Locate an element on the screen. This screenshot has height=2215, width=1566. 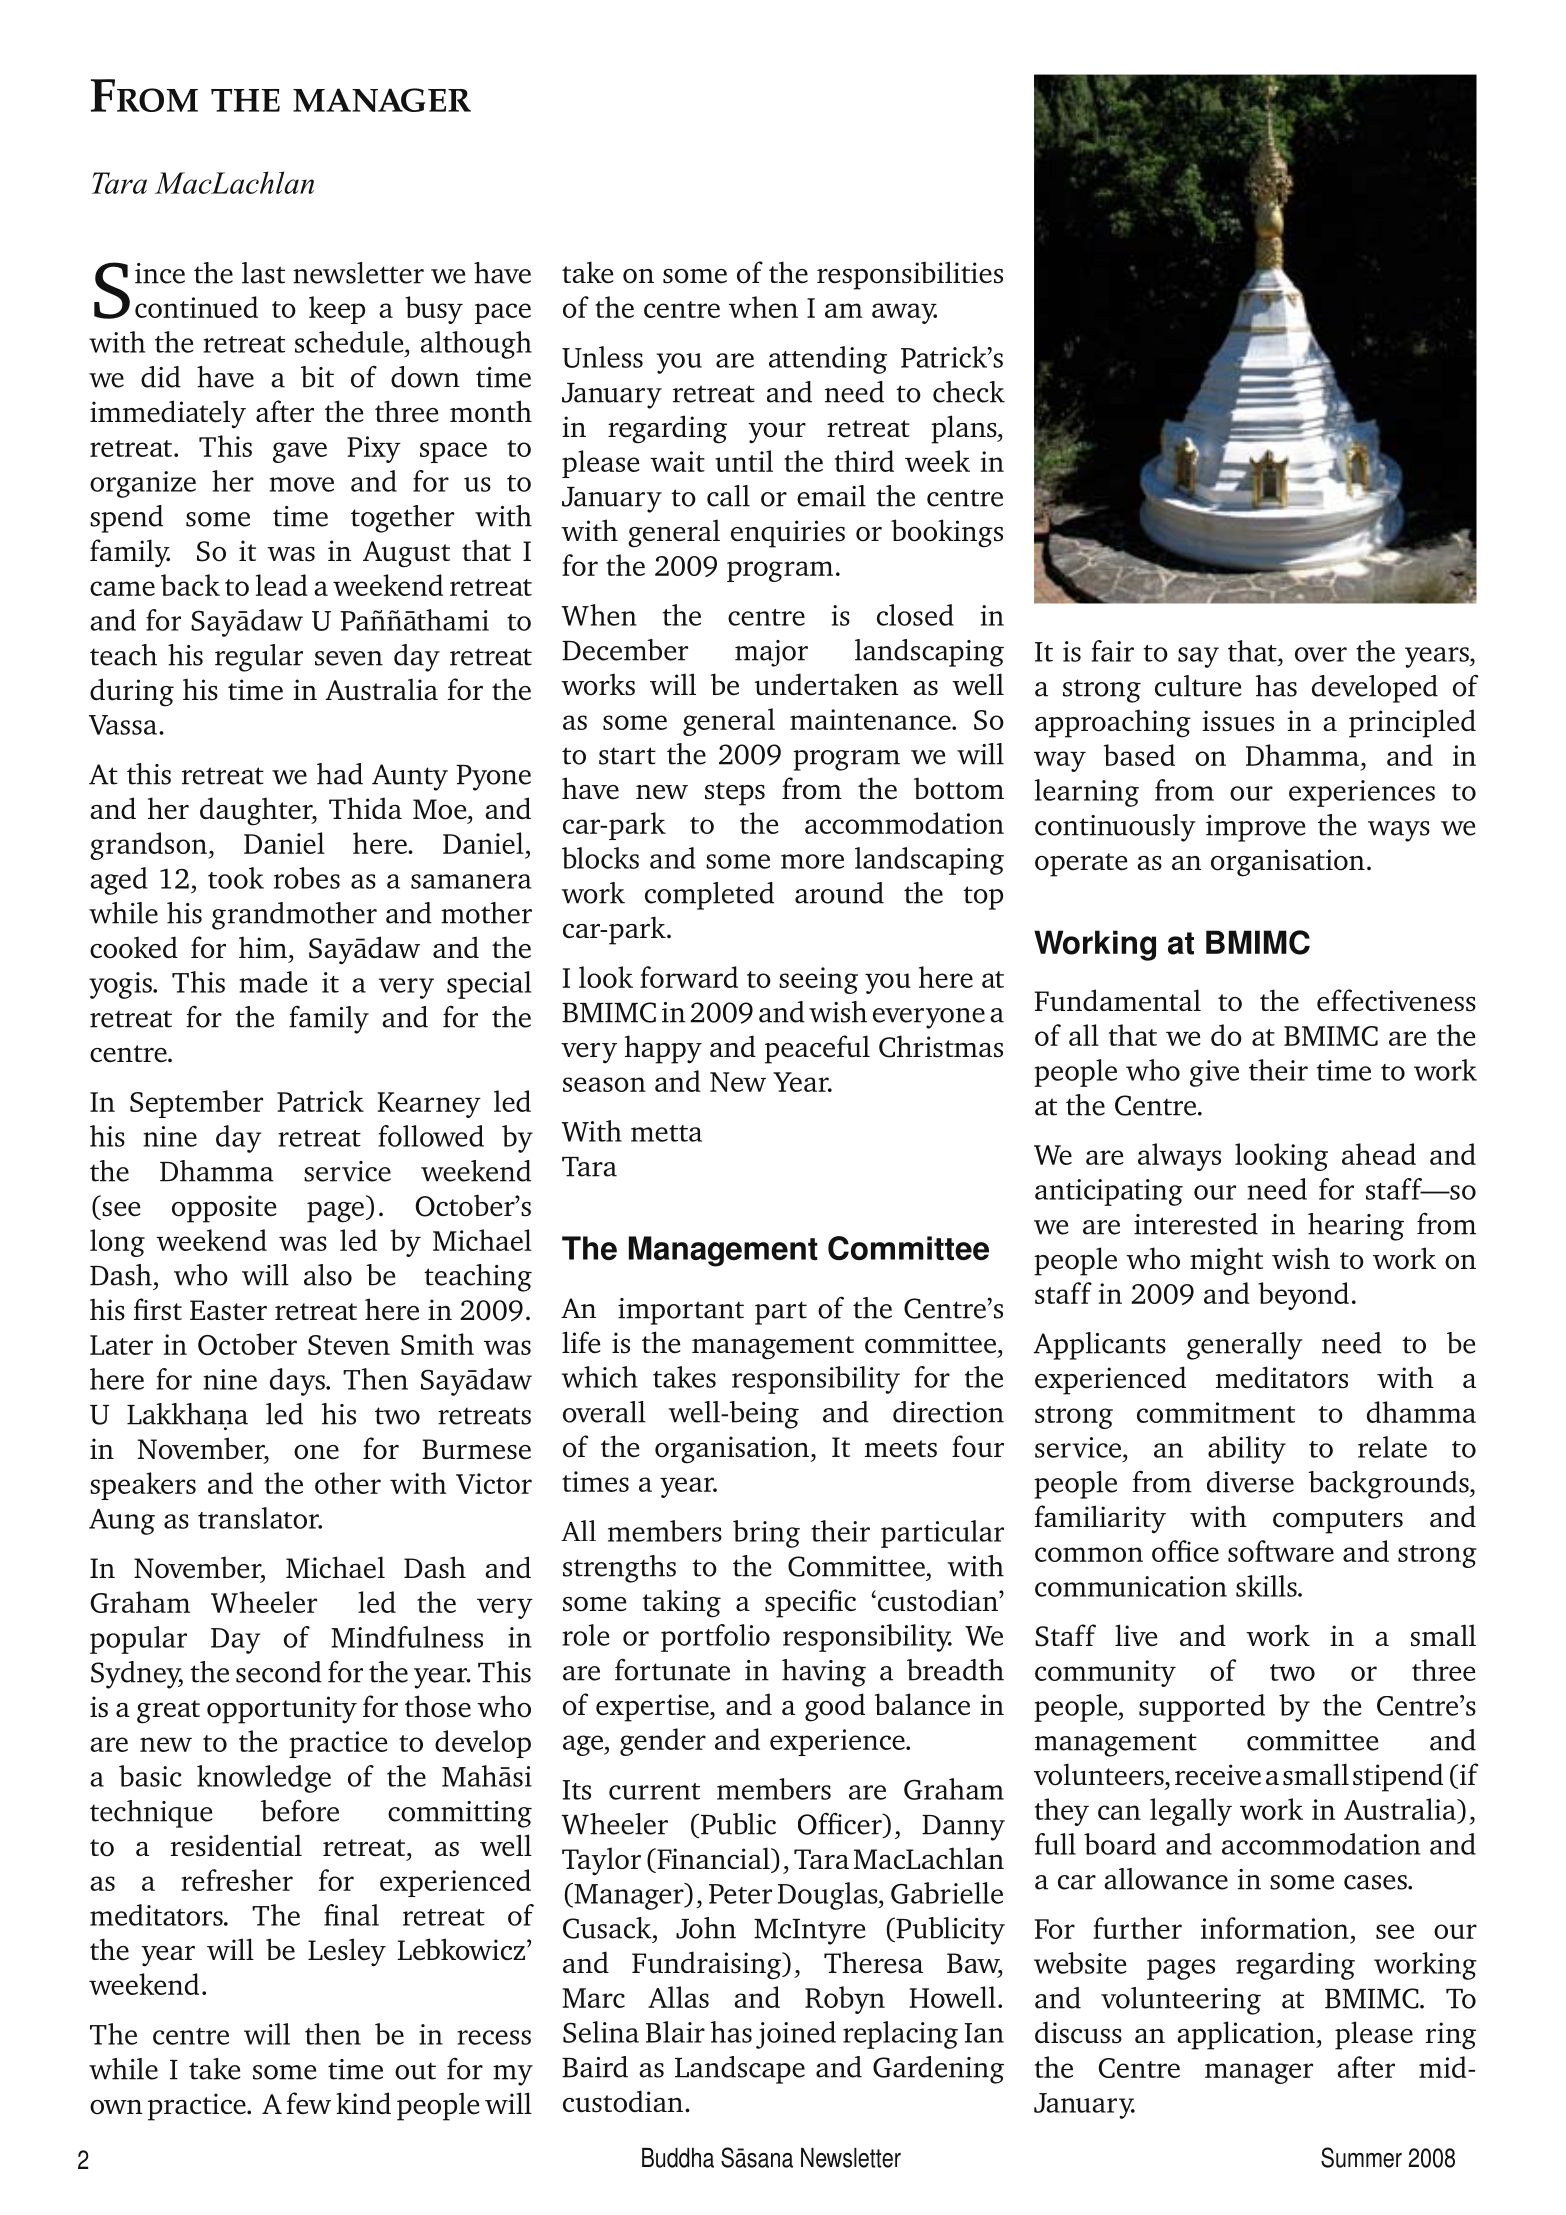
few is located at coordinates (309, 2103).
